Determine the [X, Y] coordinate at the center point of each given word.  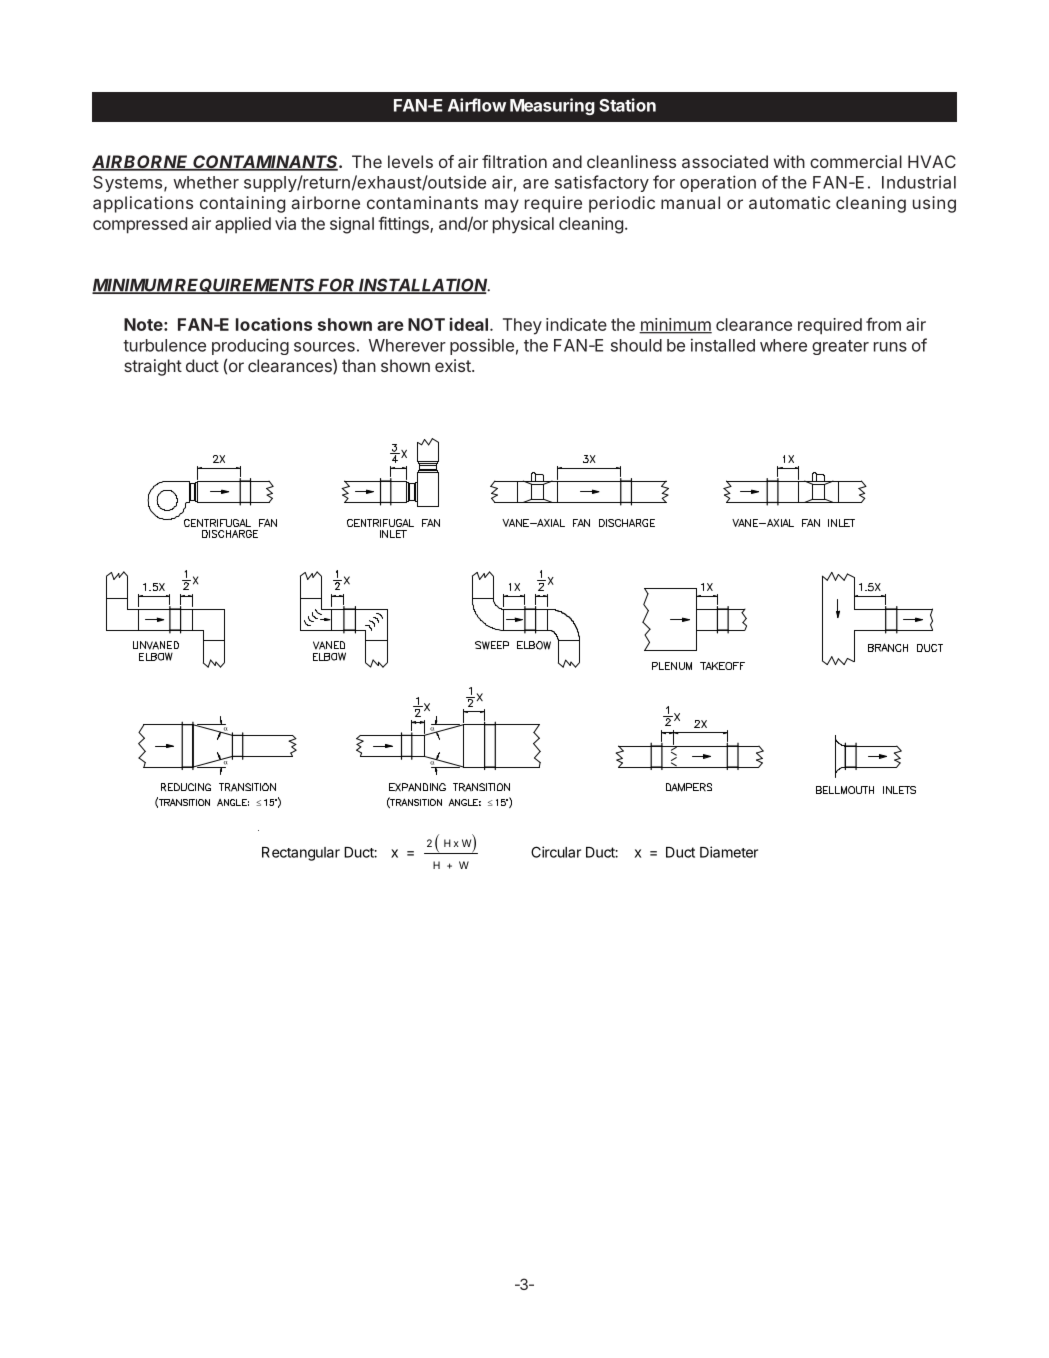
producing [250, 346]
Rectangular [301, 854]
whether [206, 182]
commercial [856, 161]
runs [890, 347]
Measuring [552, 106]
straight [153, 367]
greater [840, 347]
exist [454, 365]
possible [482, 346]
